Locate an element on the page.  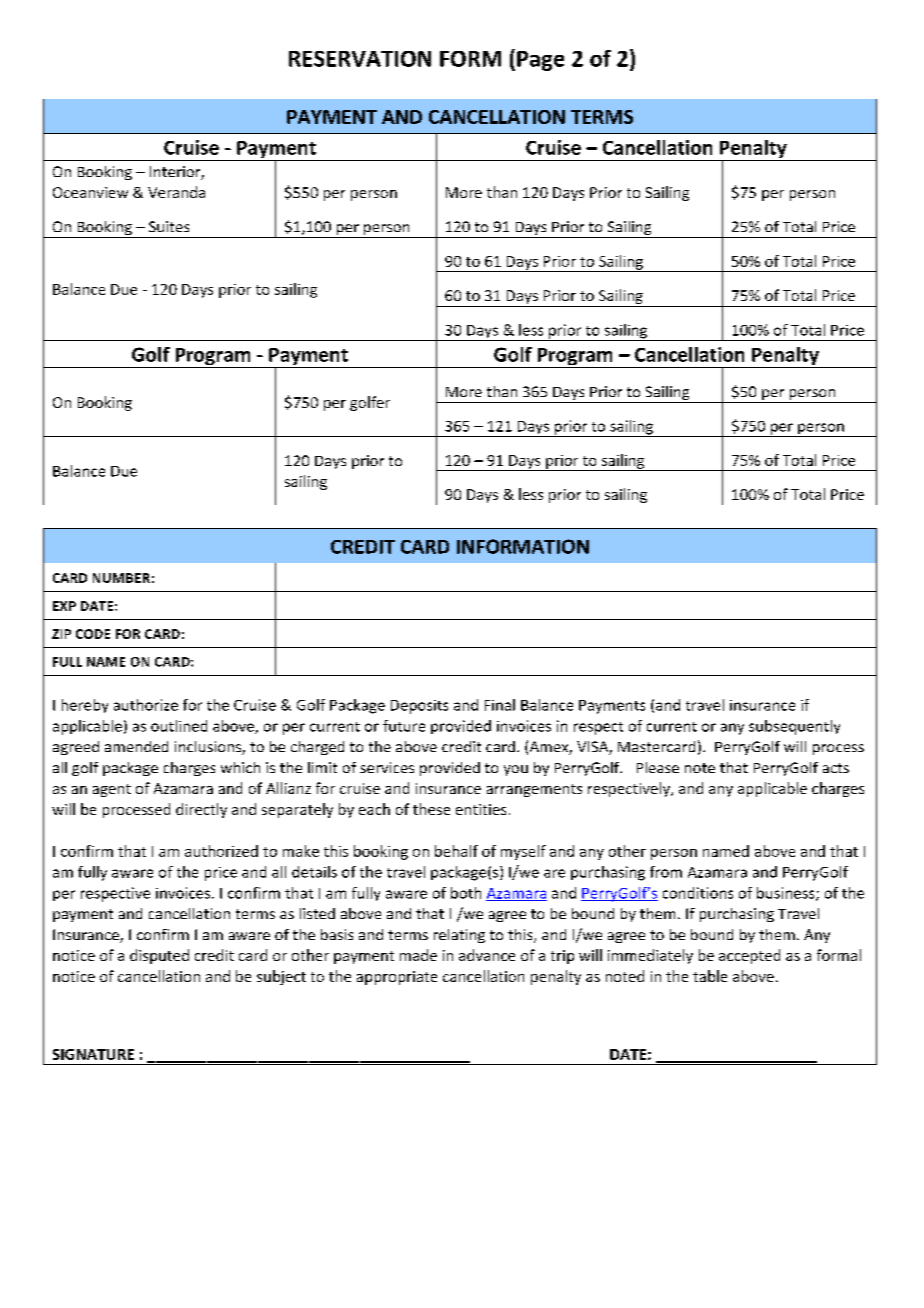
SIGNATURE is located at coordinates (93, 1054).
